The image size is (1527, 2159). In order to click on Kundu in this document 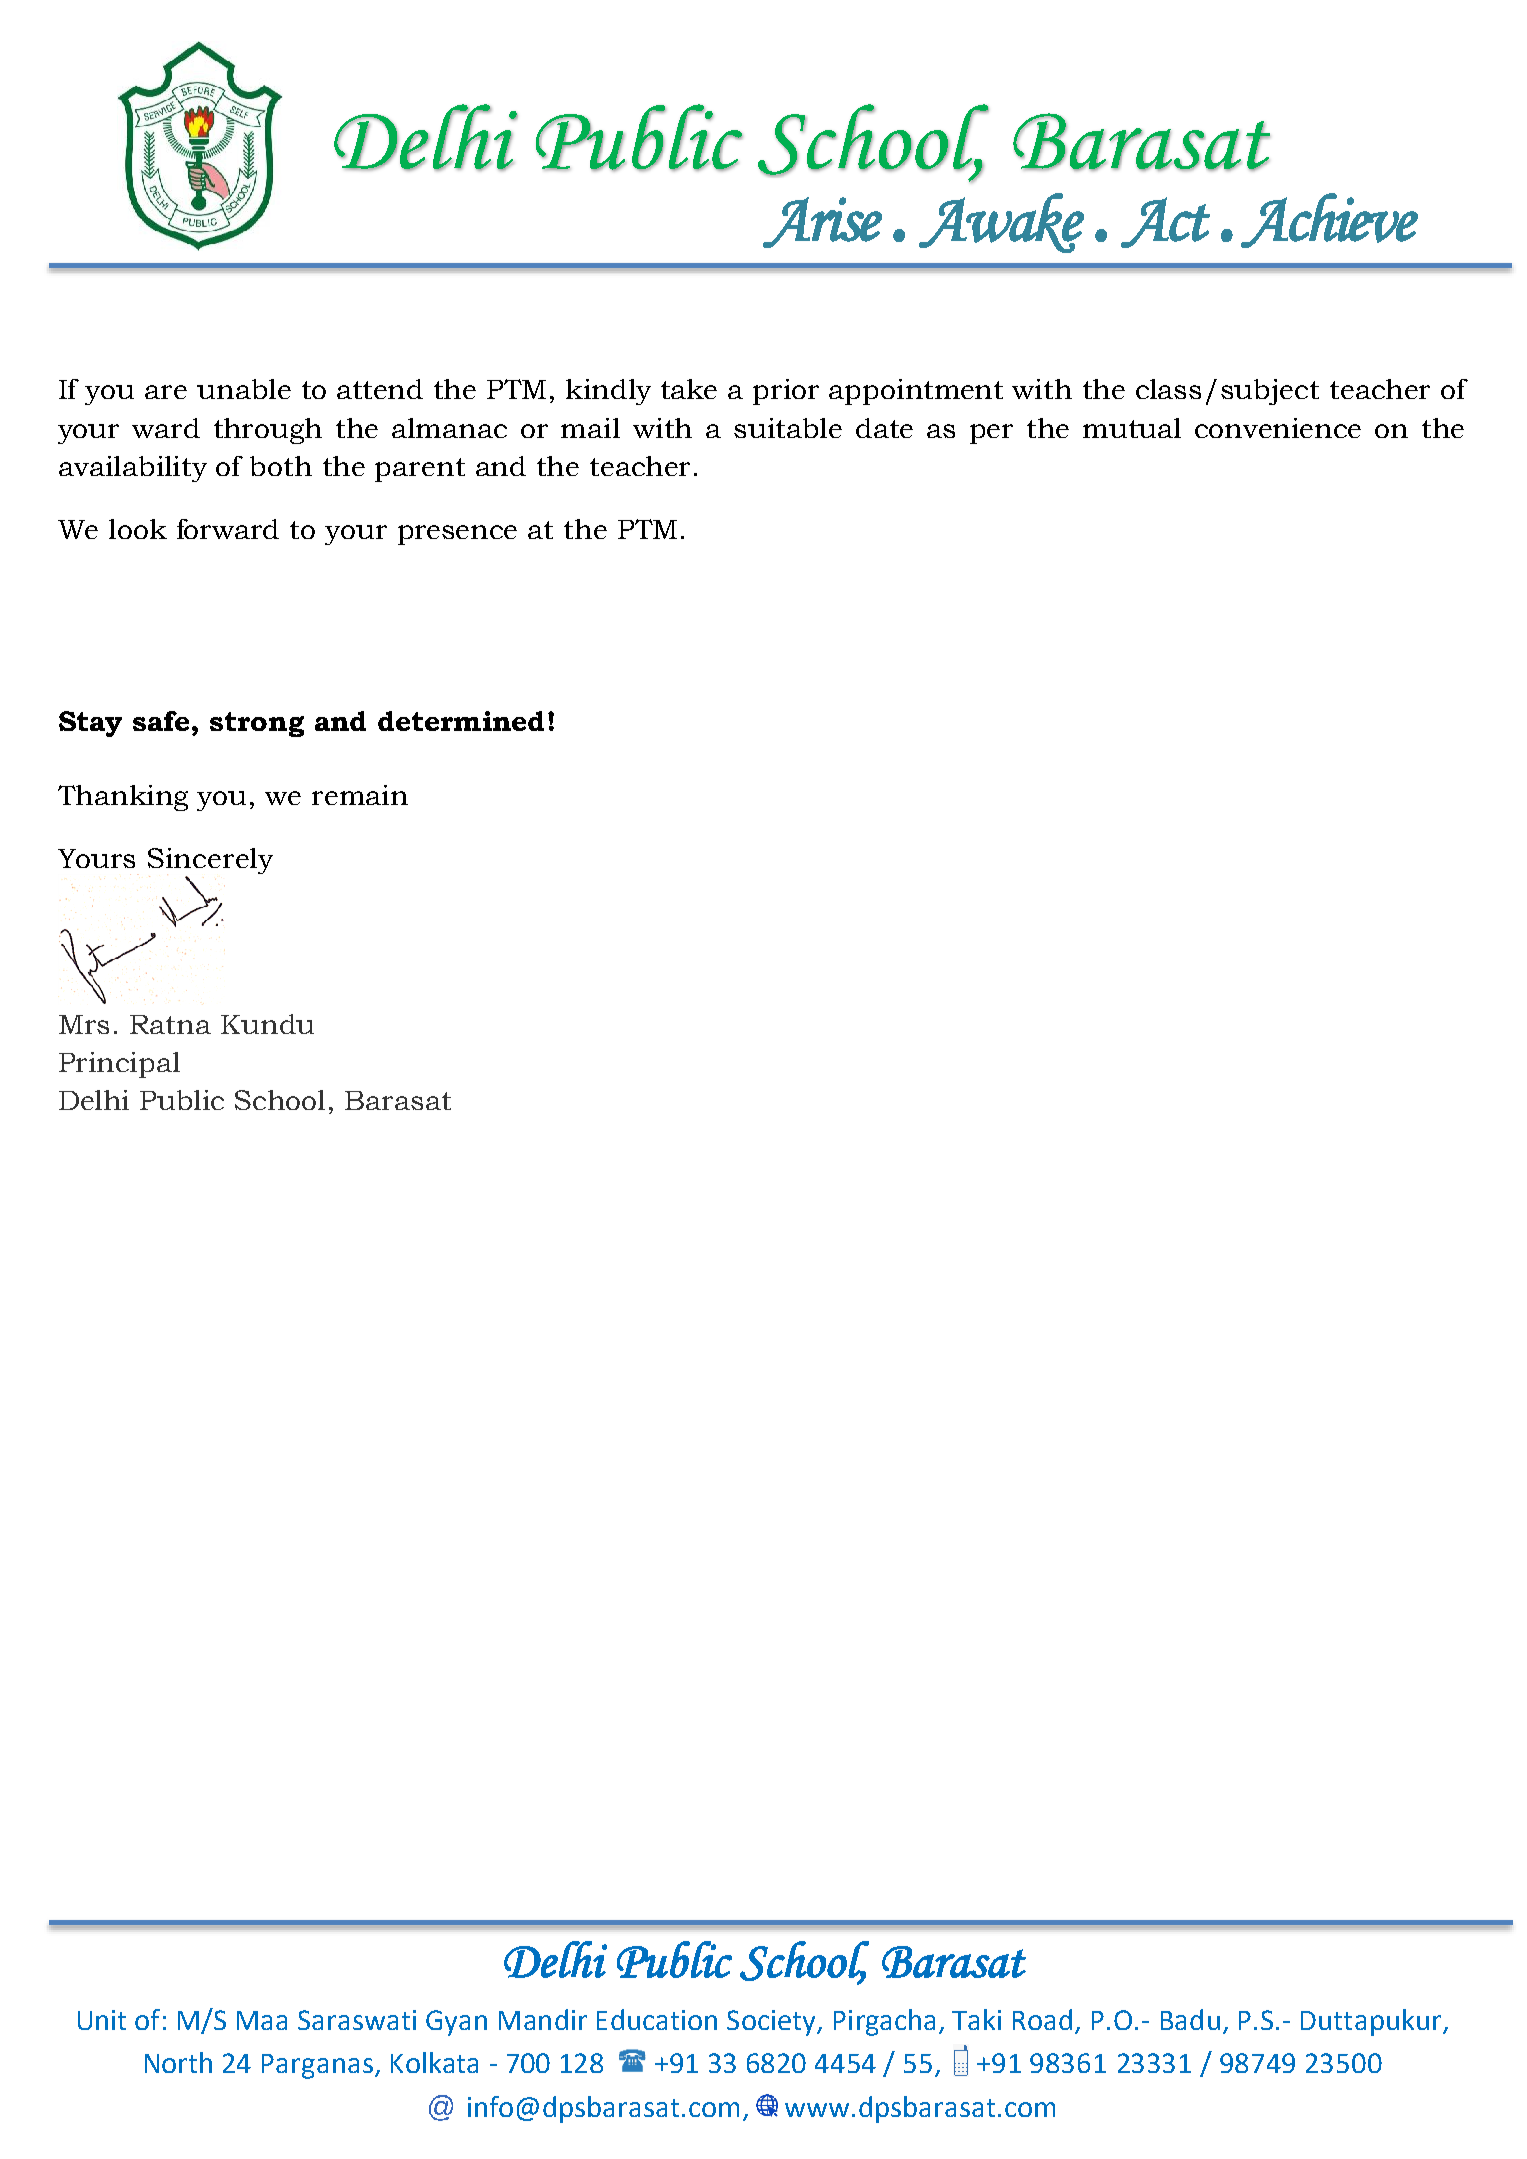, I will do `click(267, 1024)`.
